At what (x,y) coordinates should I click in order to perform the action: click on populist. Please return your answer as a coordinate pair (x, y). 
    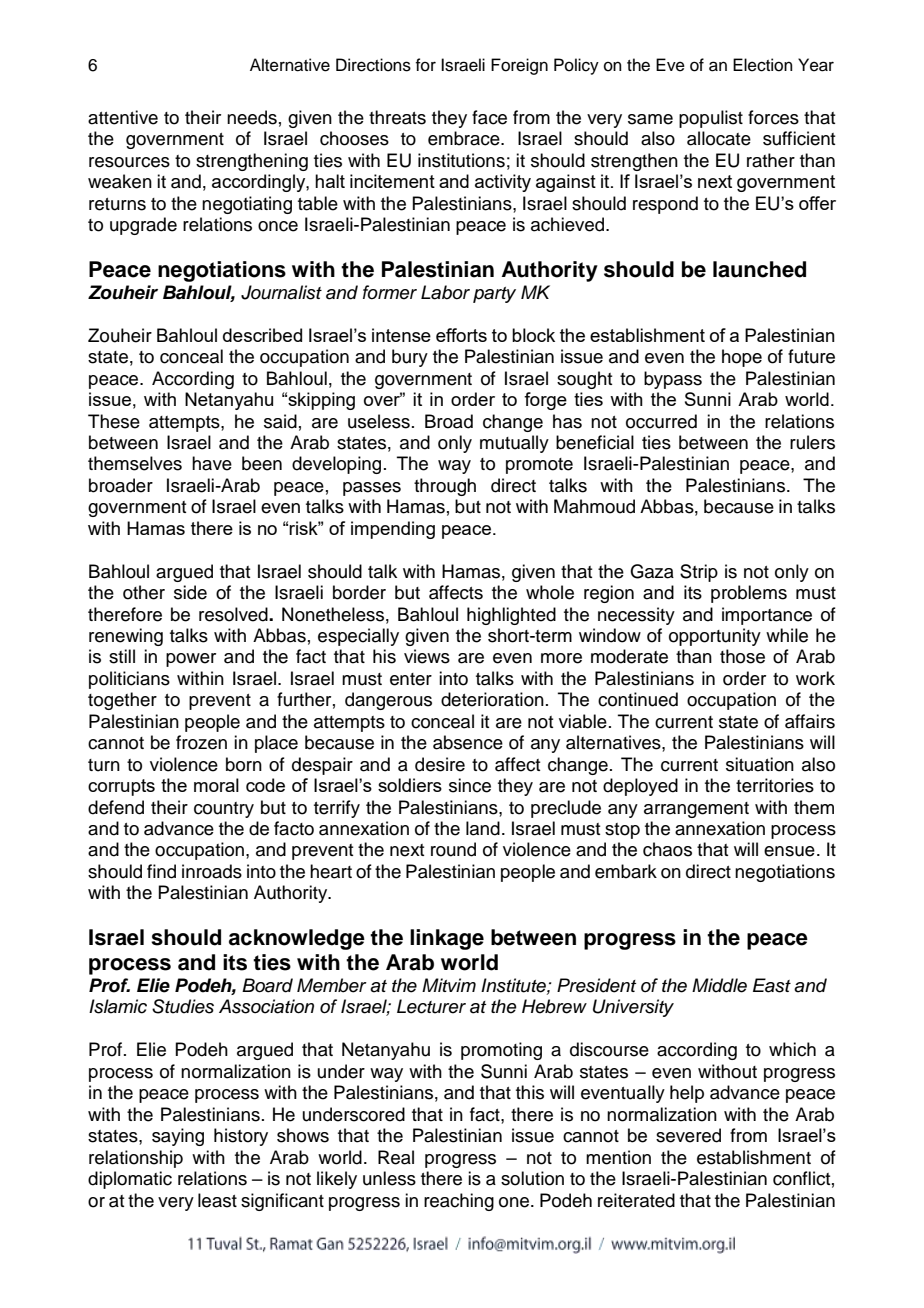
    Looking at the image, I should click on (711, 119).
